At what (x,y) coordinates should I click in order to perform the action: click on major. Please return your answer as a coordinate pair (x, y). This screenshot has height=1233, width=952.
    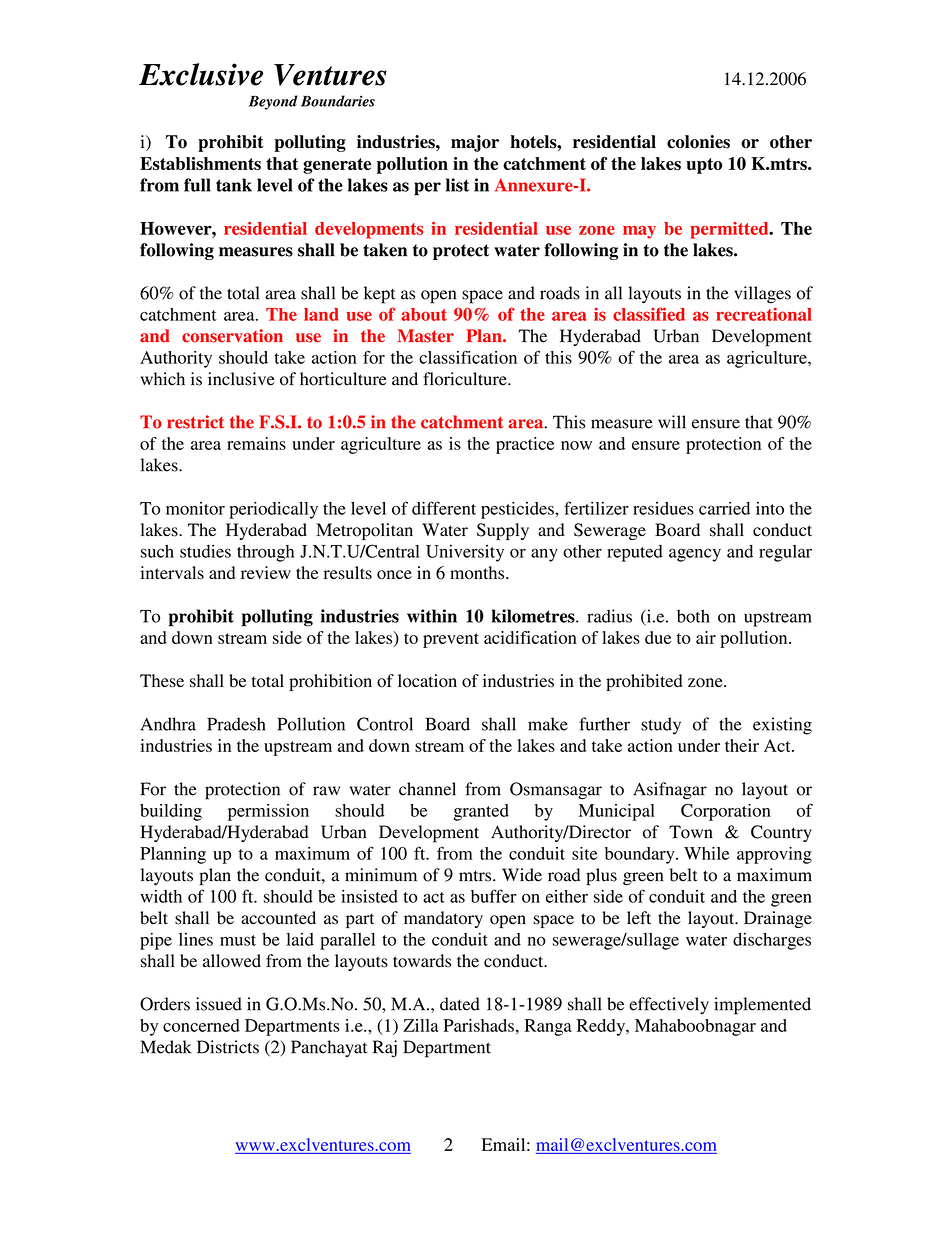
    Looking at the image, I should click on (475, 143).
